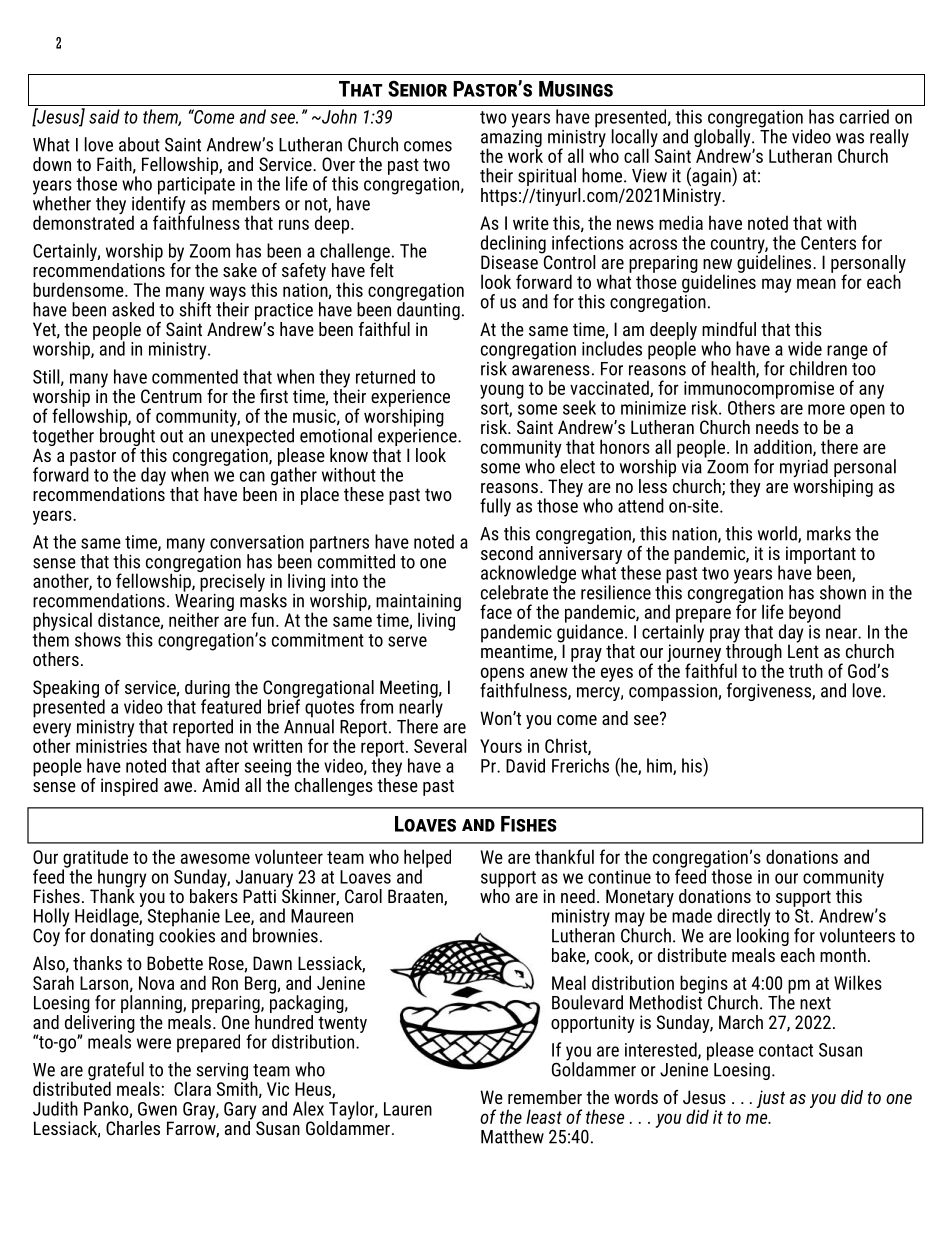 The width and height of the screenshot is (952, 1233). Describe the element at coordinates (427, 311) in the screenshot. I see `daunting` at that location.
